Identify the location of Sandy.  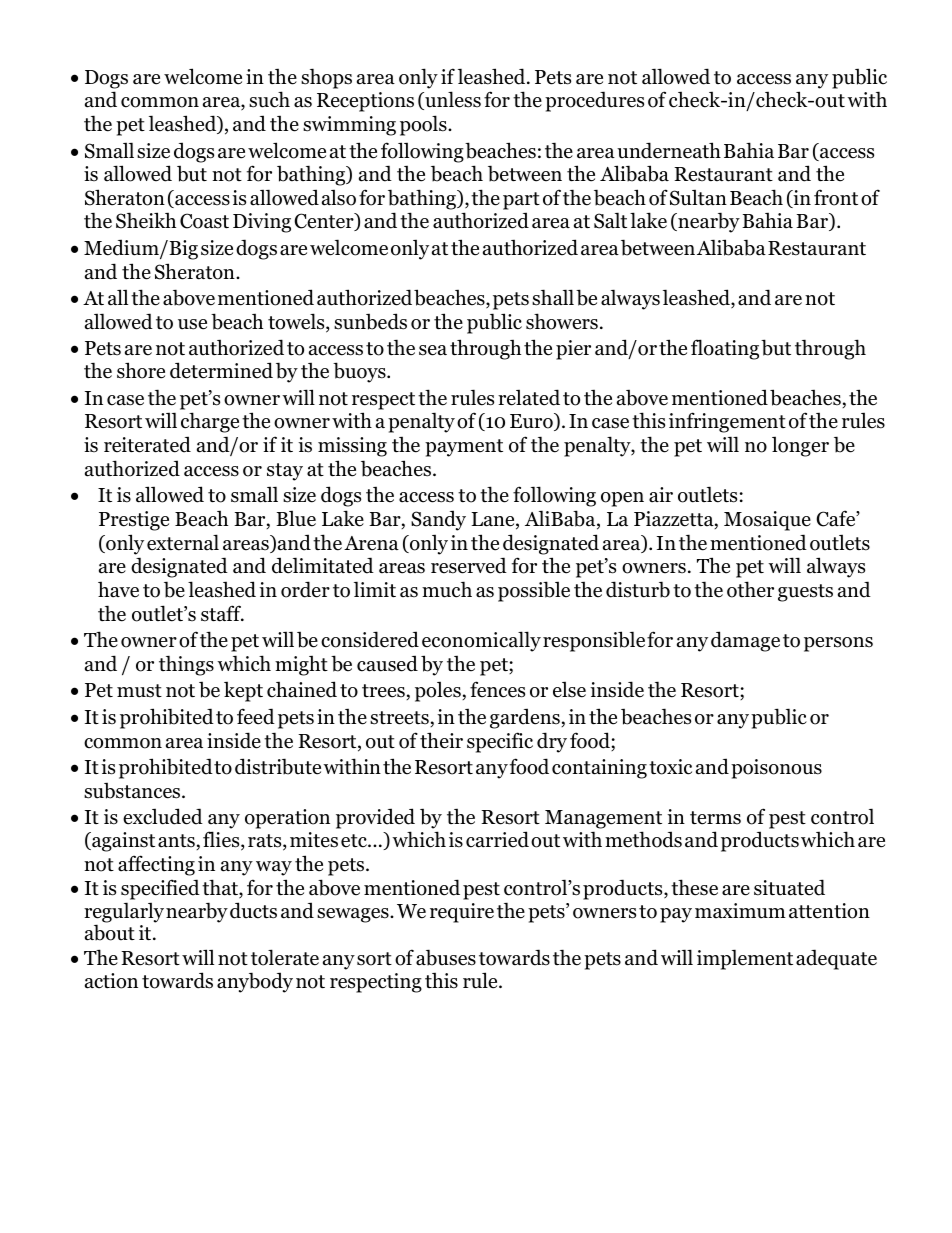
(438, 520).
